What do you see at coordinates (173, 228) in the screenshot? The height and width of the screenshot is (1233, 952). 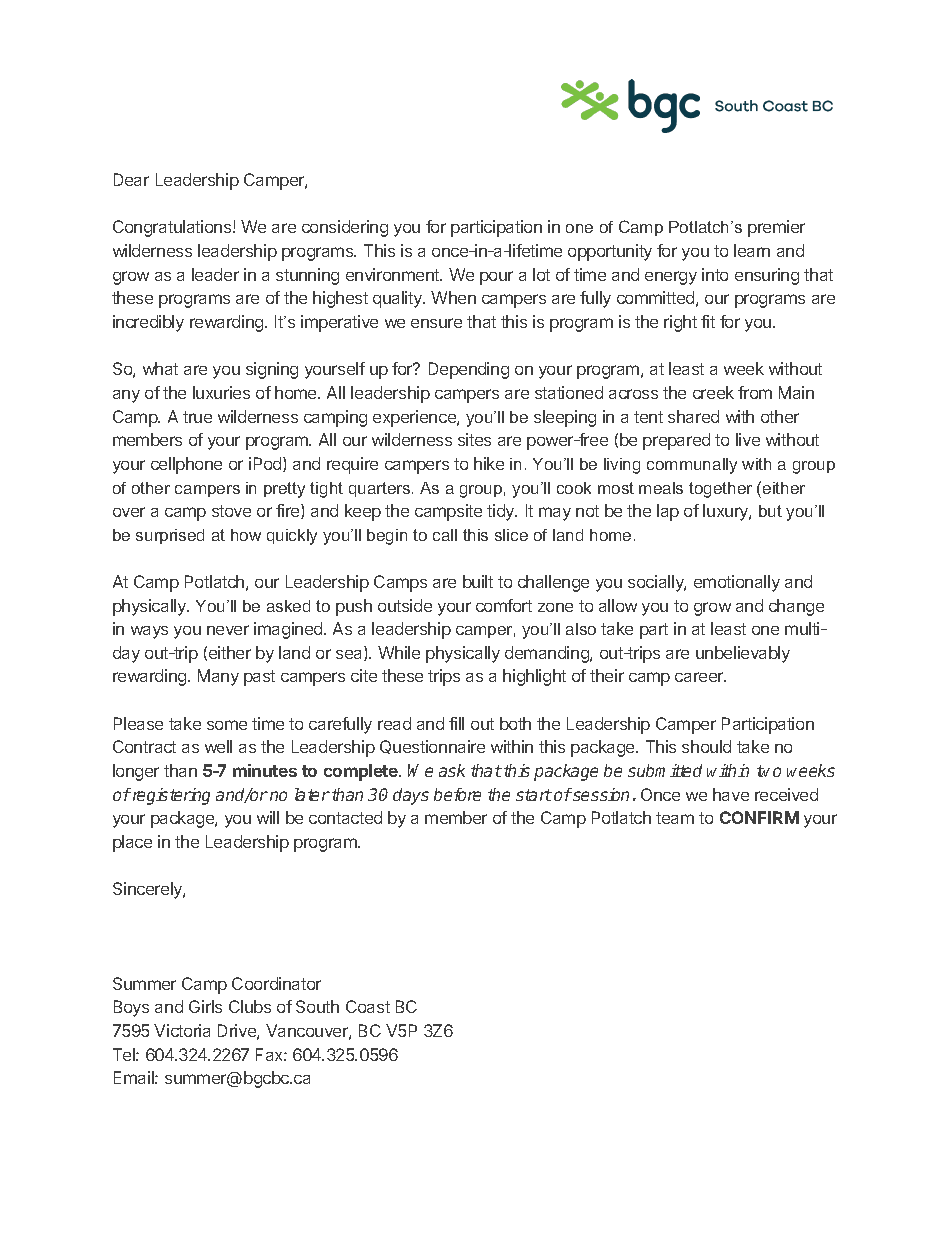 I see `Congratulations` at bounding box center [173, 228].
